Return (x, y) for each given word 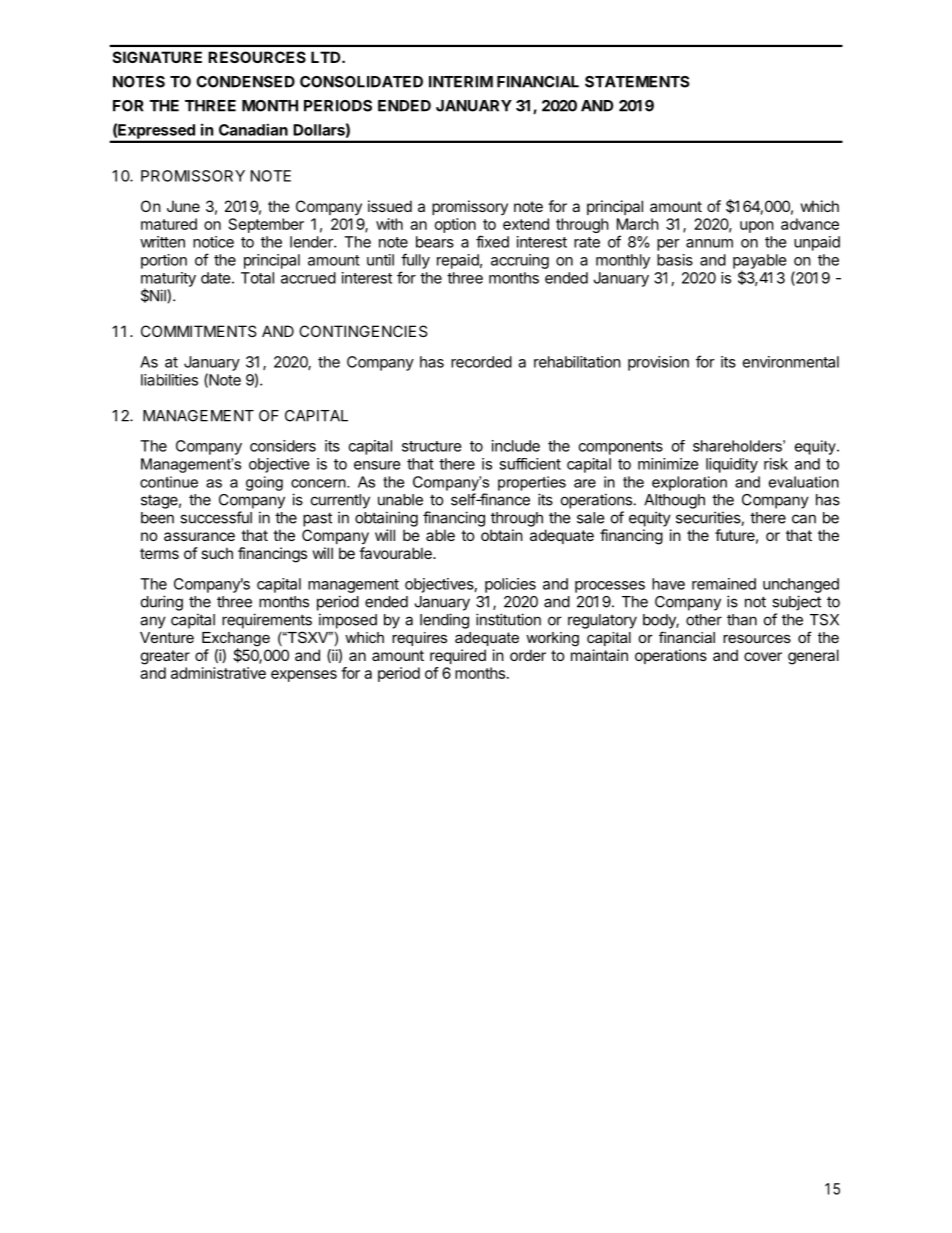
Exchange (236, 640)
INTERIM (461, 82)
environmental (791, 362)
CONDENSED (245, 82)
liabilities (169, 380)
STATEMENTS (637, 82)
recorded (481, 362)
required (458, 656)
